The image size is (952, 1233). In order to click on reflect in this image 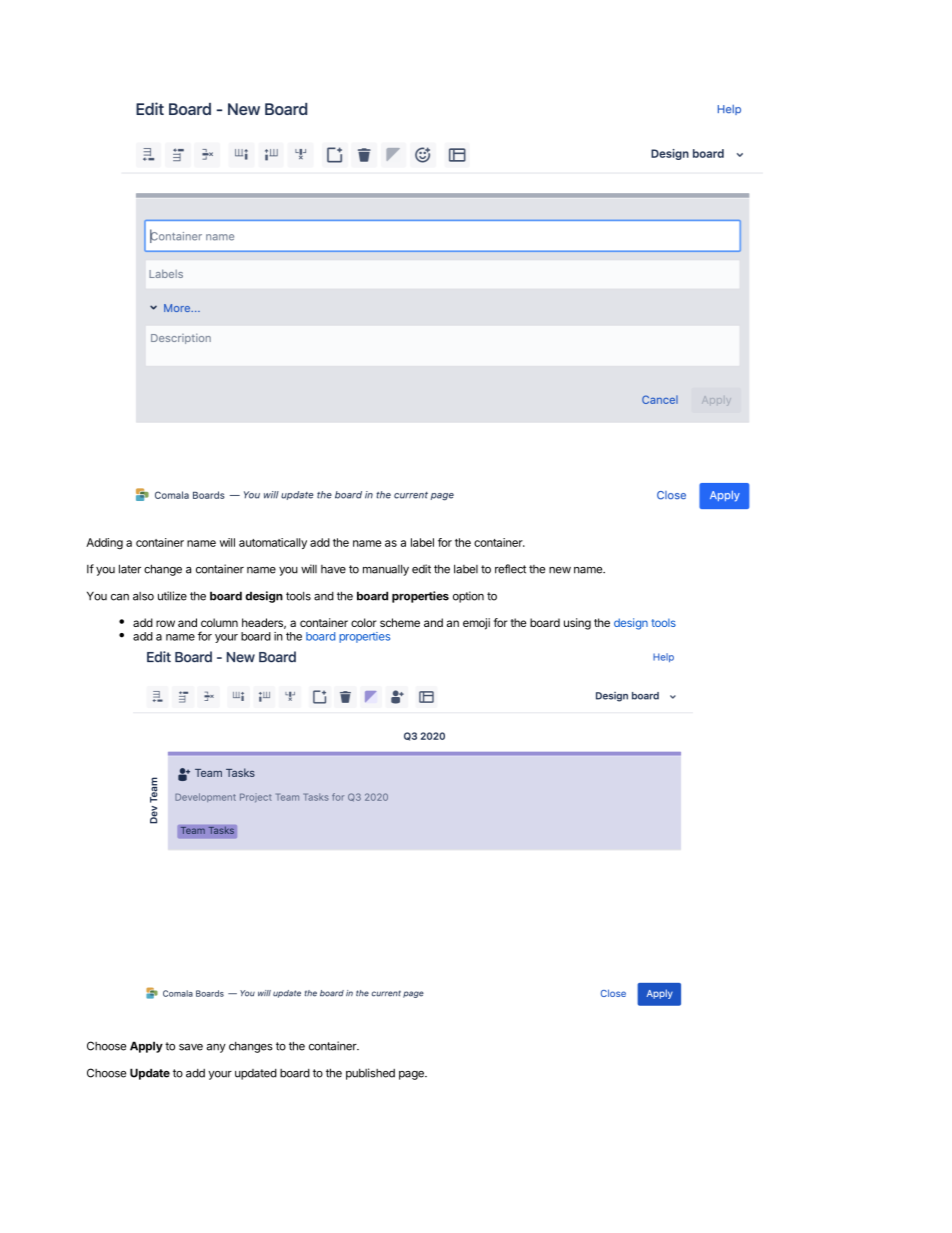, I will do `click(510, 569)`.
